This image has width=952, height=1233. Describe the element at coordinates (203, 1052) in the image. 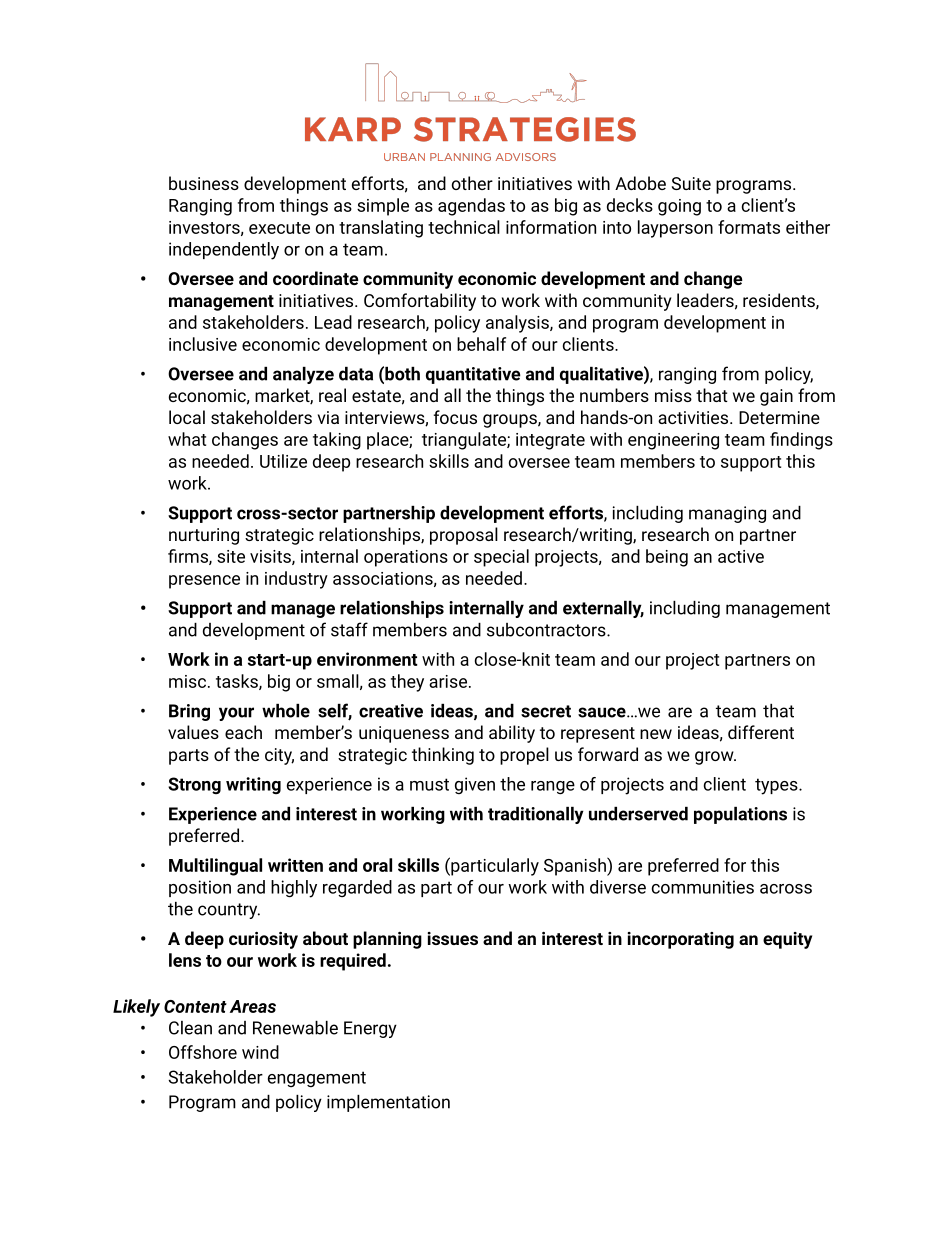

I see `Offshore` at that location.
